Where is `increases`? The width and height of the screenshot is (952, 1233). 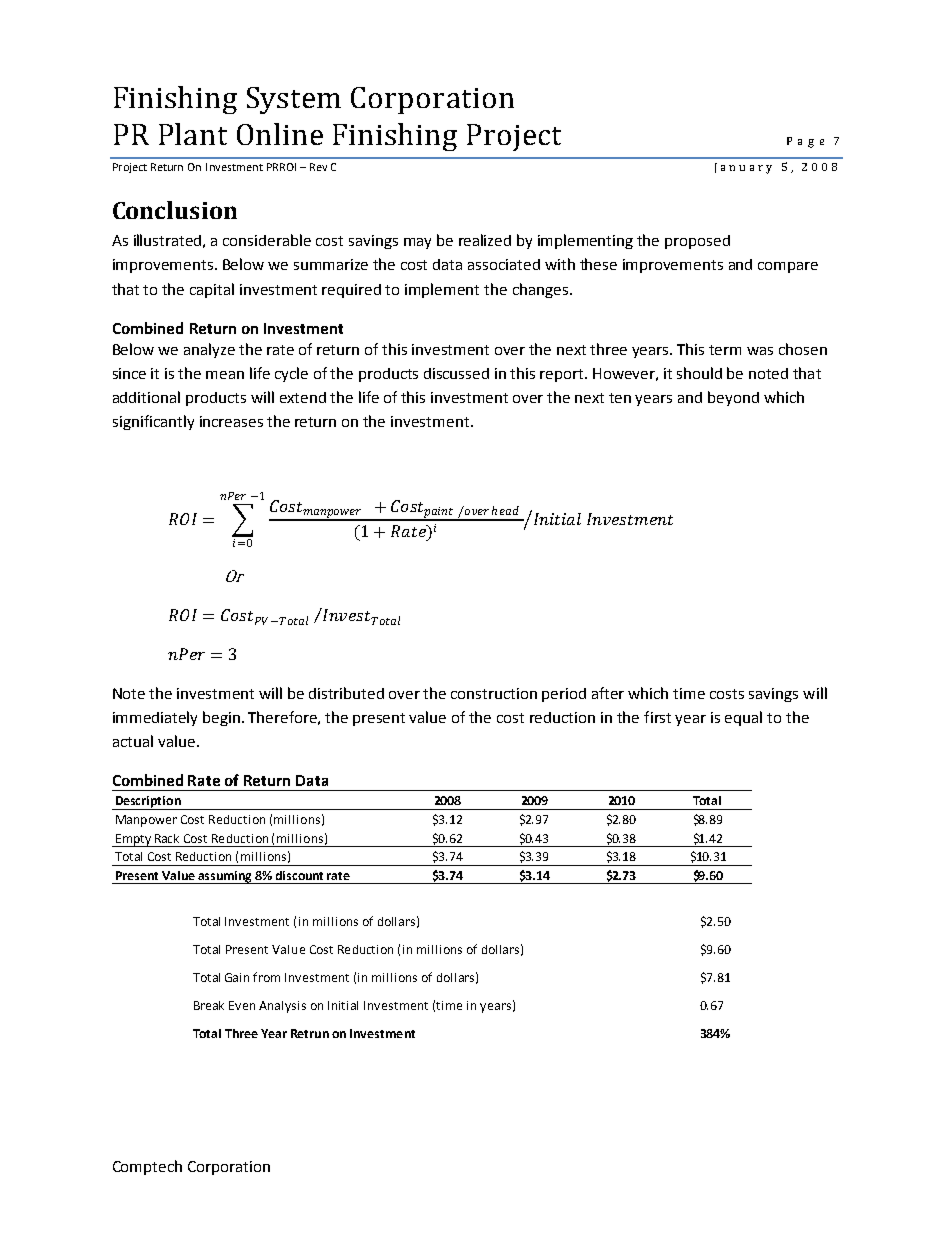 increases is located at coordinates (231, 421).
